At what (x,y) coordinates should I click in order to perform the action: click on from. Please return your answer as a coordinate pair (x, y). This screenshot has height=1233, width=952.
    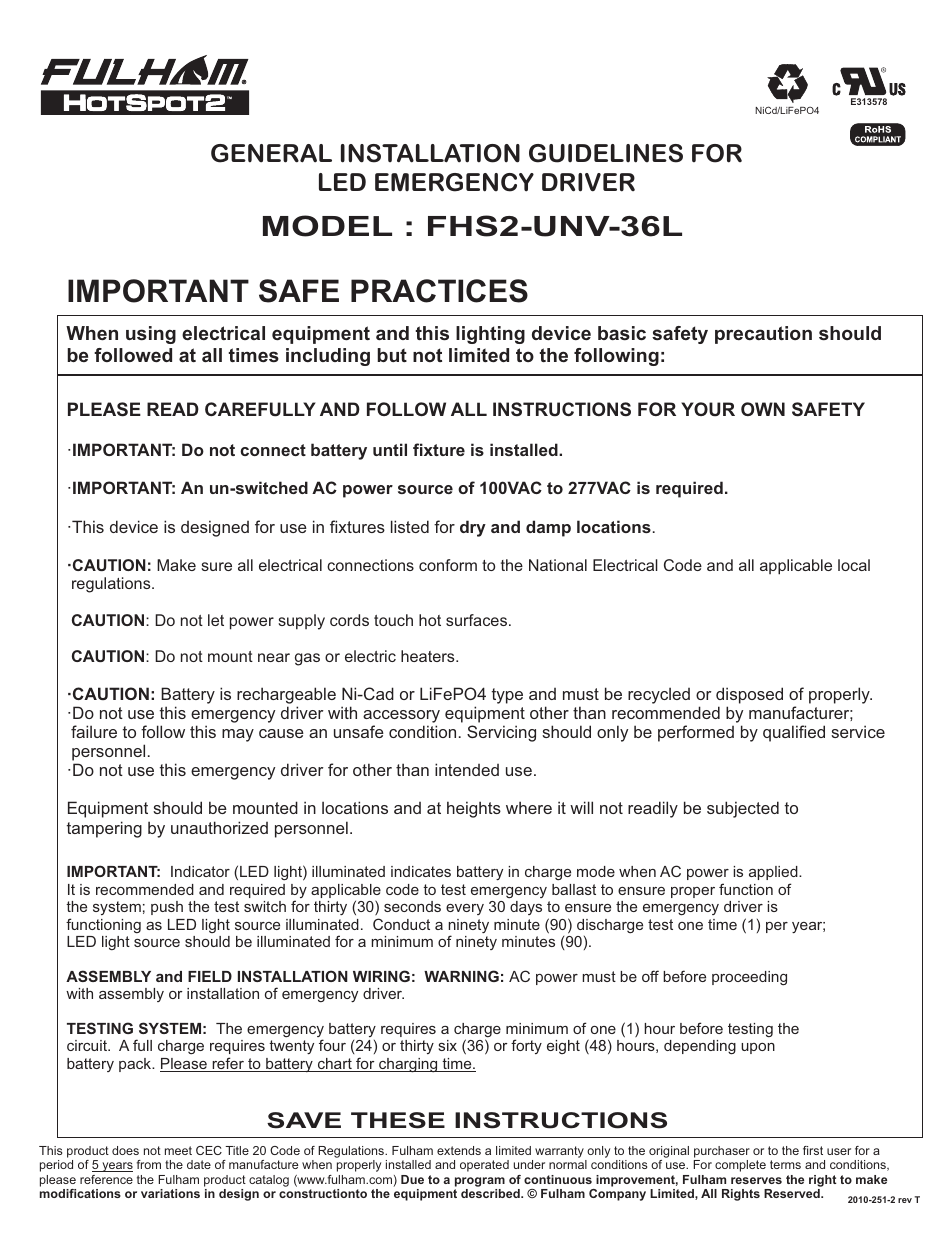
    Looking at the image, I should click on (148, 1164).
